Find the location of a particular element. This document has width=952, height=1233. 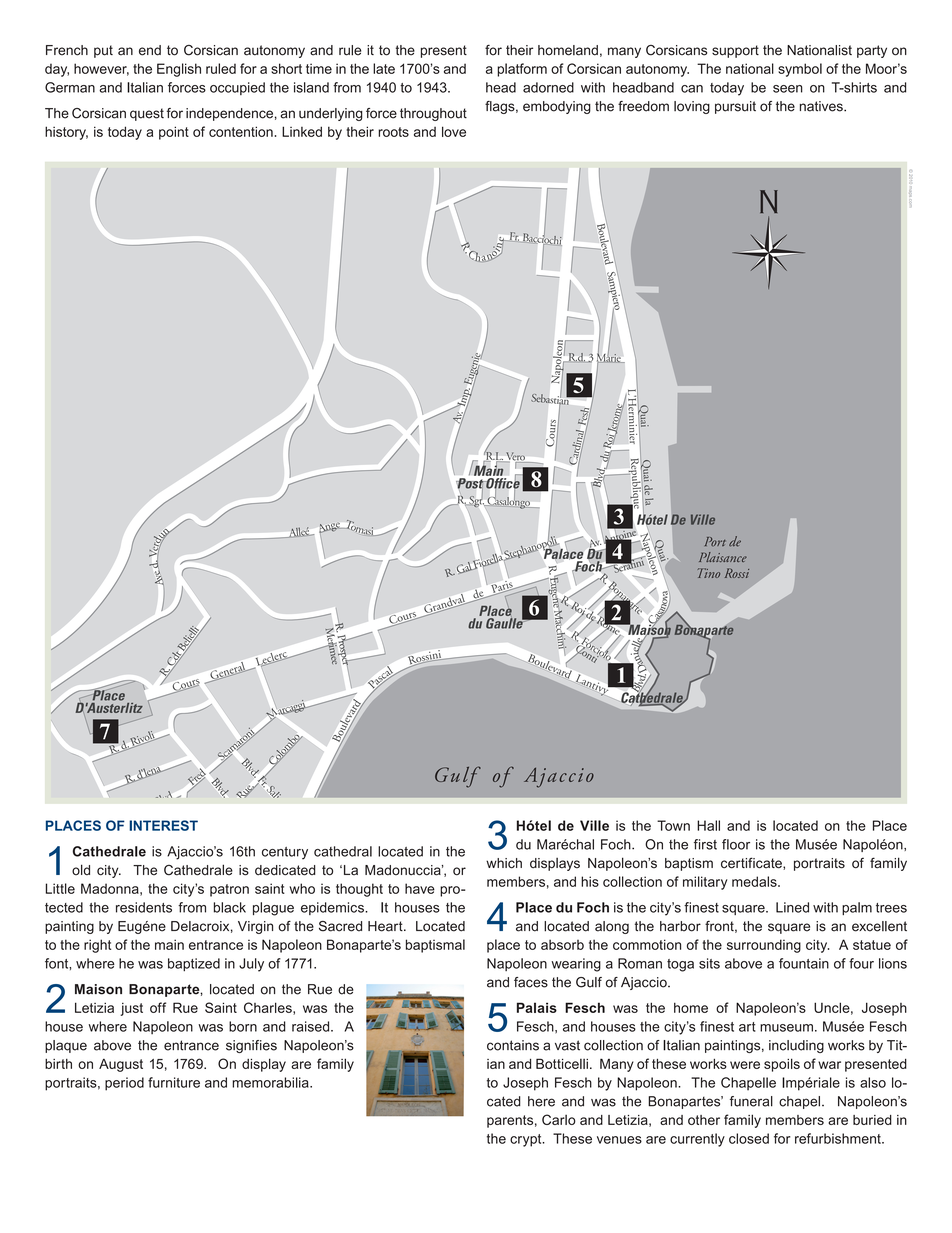

point is located at coordinates (174, 133).
